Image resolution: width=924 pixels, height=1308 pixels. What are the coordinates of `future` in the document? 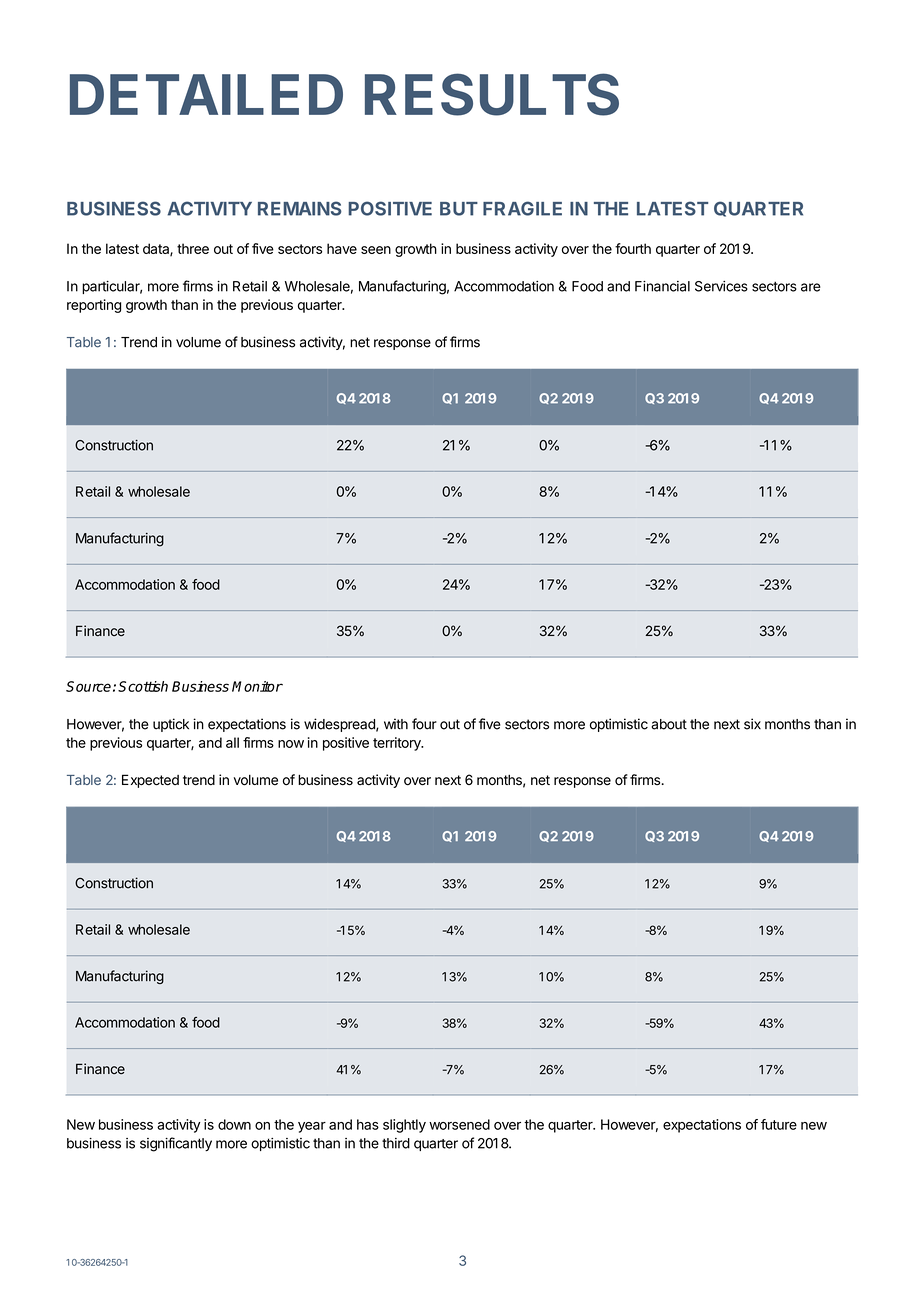 It's located at (779, 1124).
